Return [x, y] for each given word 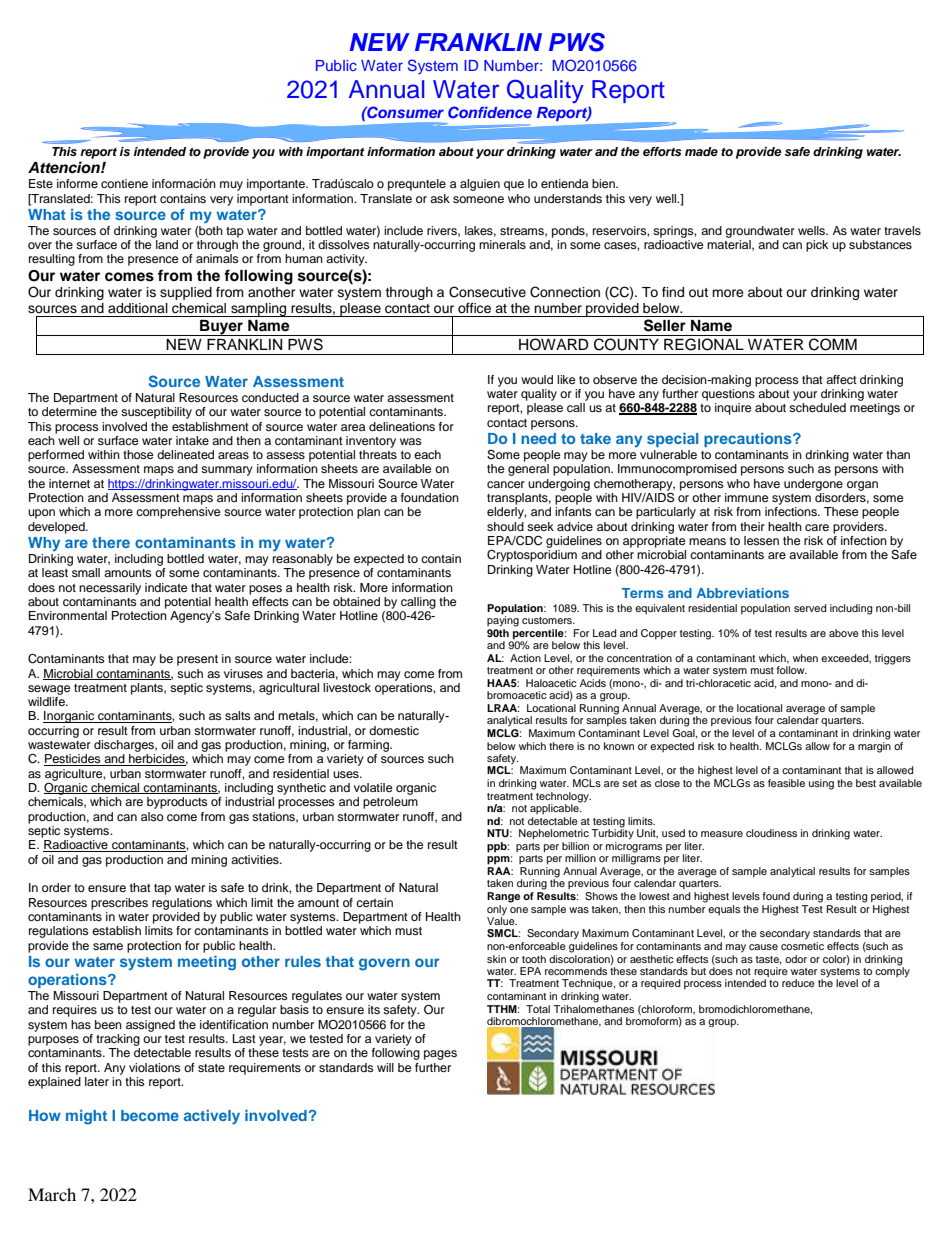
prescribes [119, 904]
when [805, 658]
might [86, 1117]
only [497, 910]
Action [525, 658]
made [701, 151]
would [537, 379]
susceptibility [156, 413]
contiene [124, 183]
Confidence [490, 112]
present [197, 660]
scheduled [817, 407]
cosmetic [802, 946]
